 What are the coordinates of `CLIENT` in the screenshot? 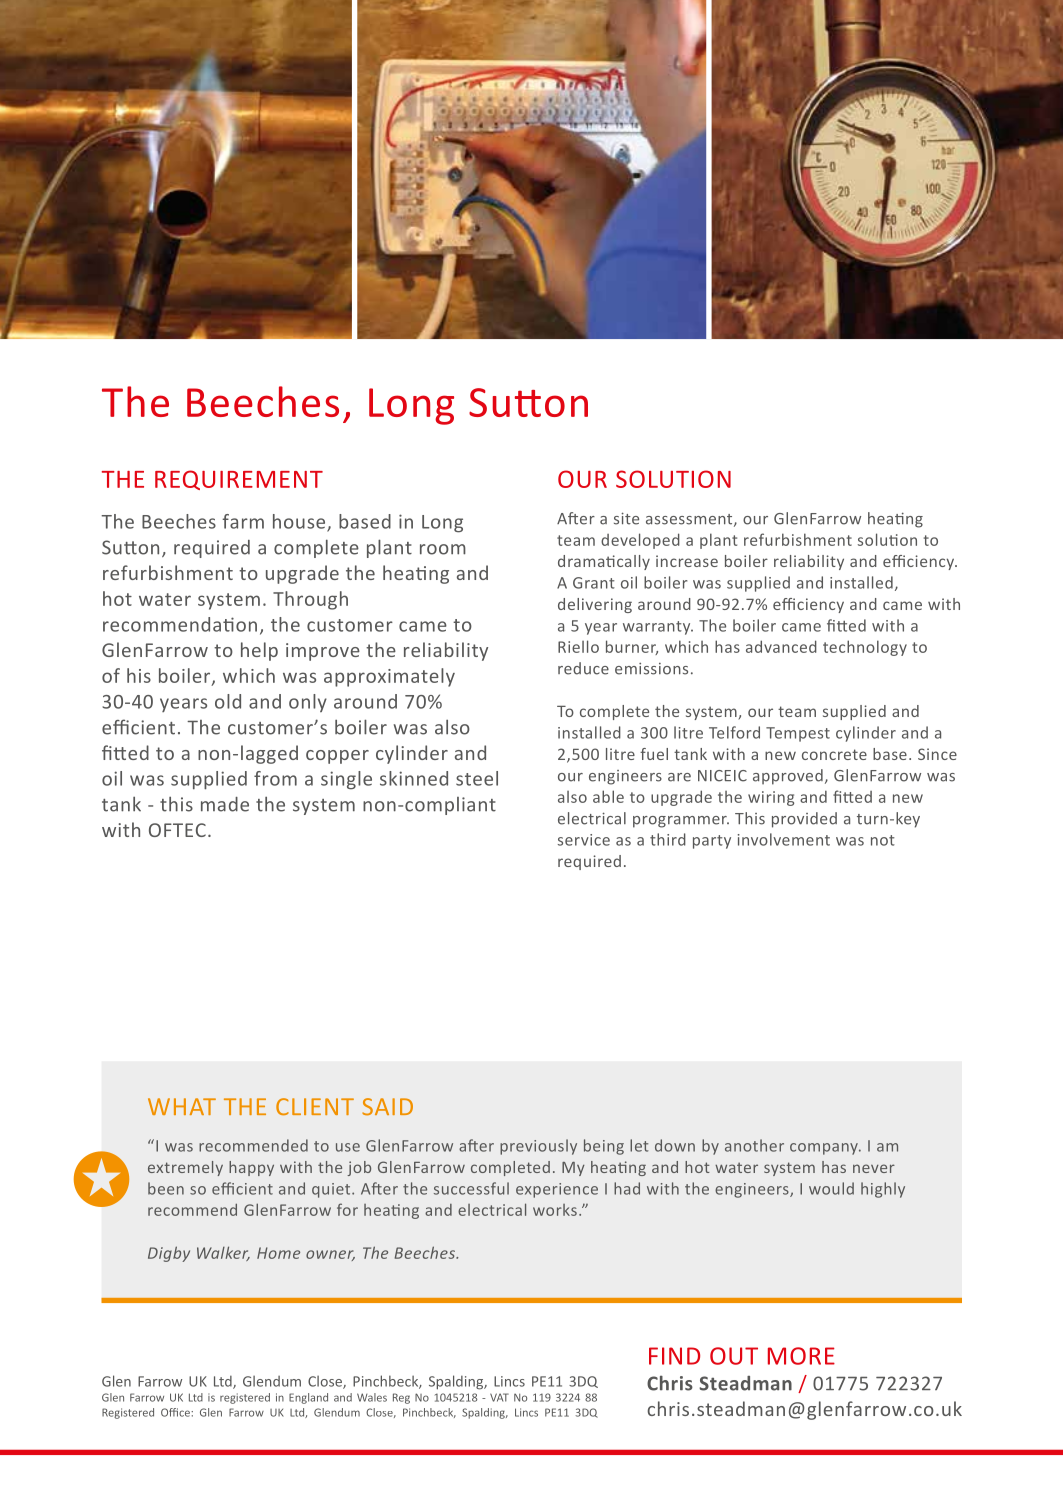 It's located at (315, 1106).
